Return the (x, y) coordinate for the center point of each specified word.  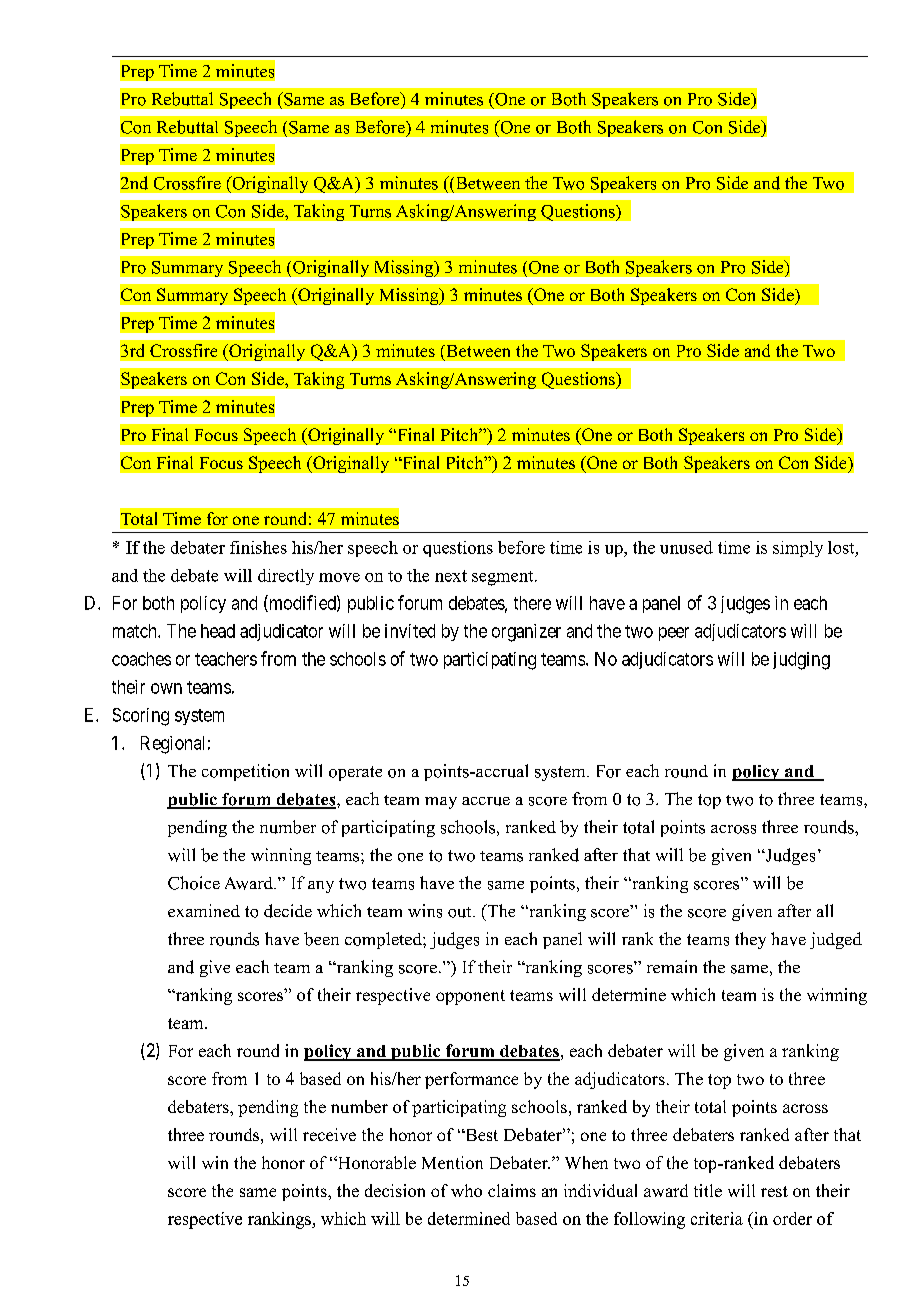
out (461, 912)
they (750, 940)
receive (329, 1134)
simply (798, 549)
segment (504, 578)
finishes (258, 547)
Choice (194, 883)
